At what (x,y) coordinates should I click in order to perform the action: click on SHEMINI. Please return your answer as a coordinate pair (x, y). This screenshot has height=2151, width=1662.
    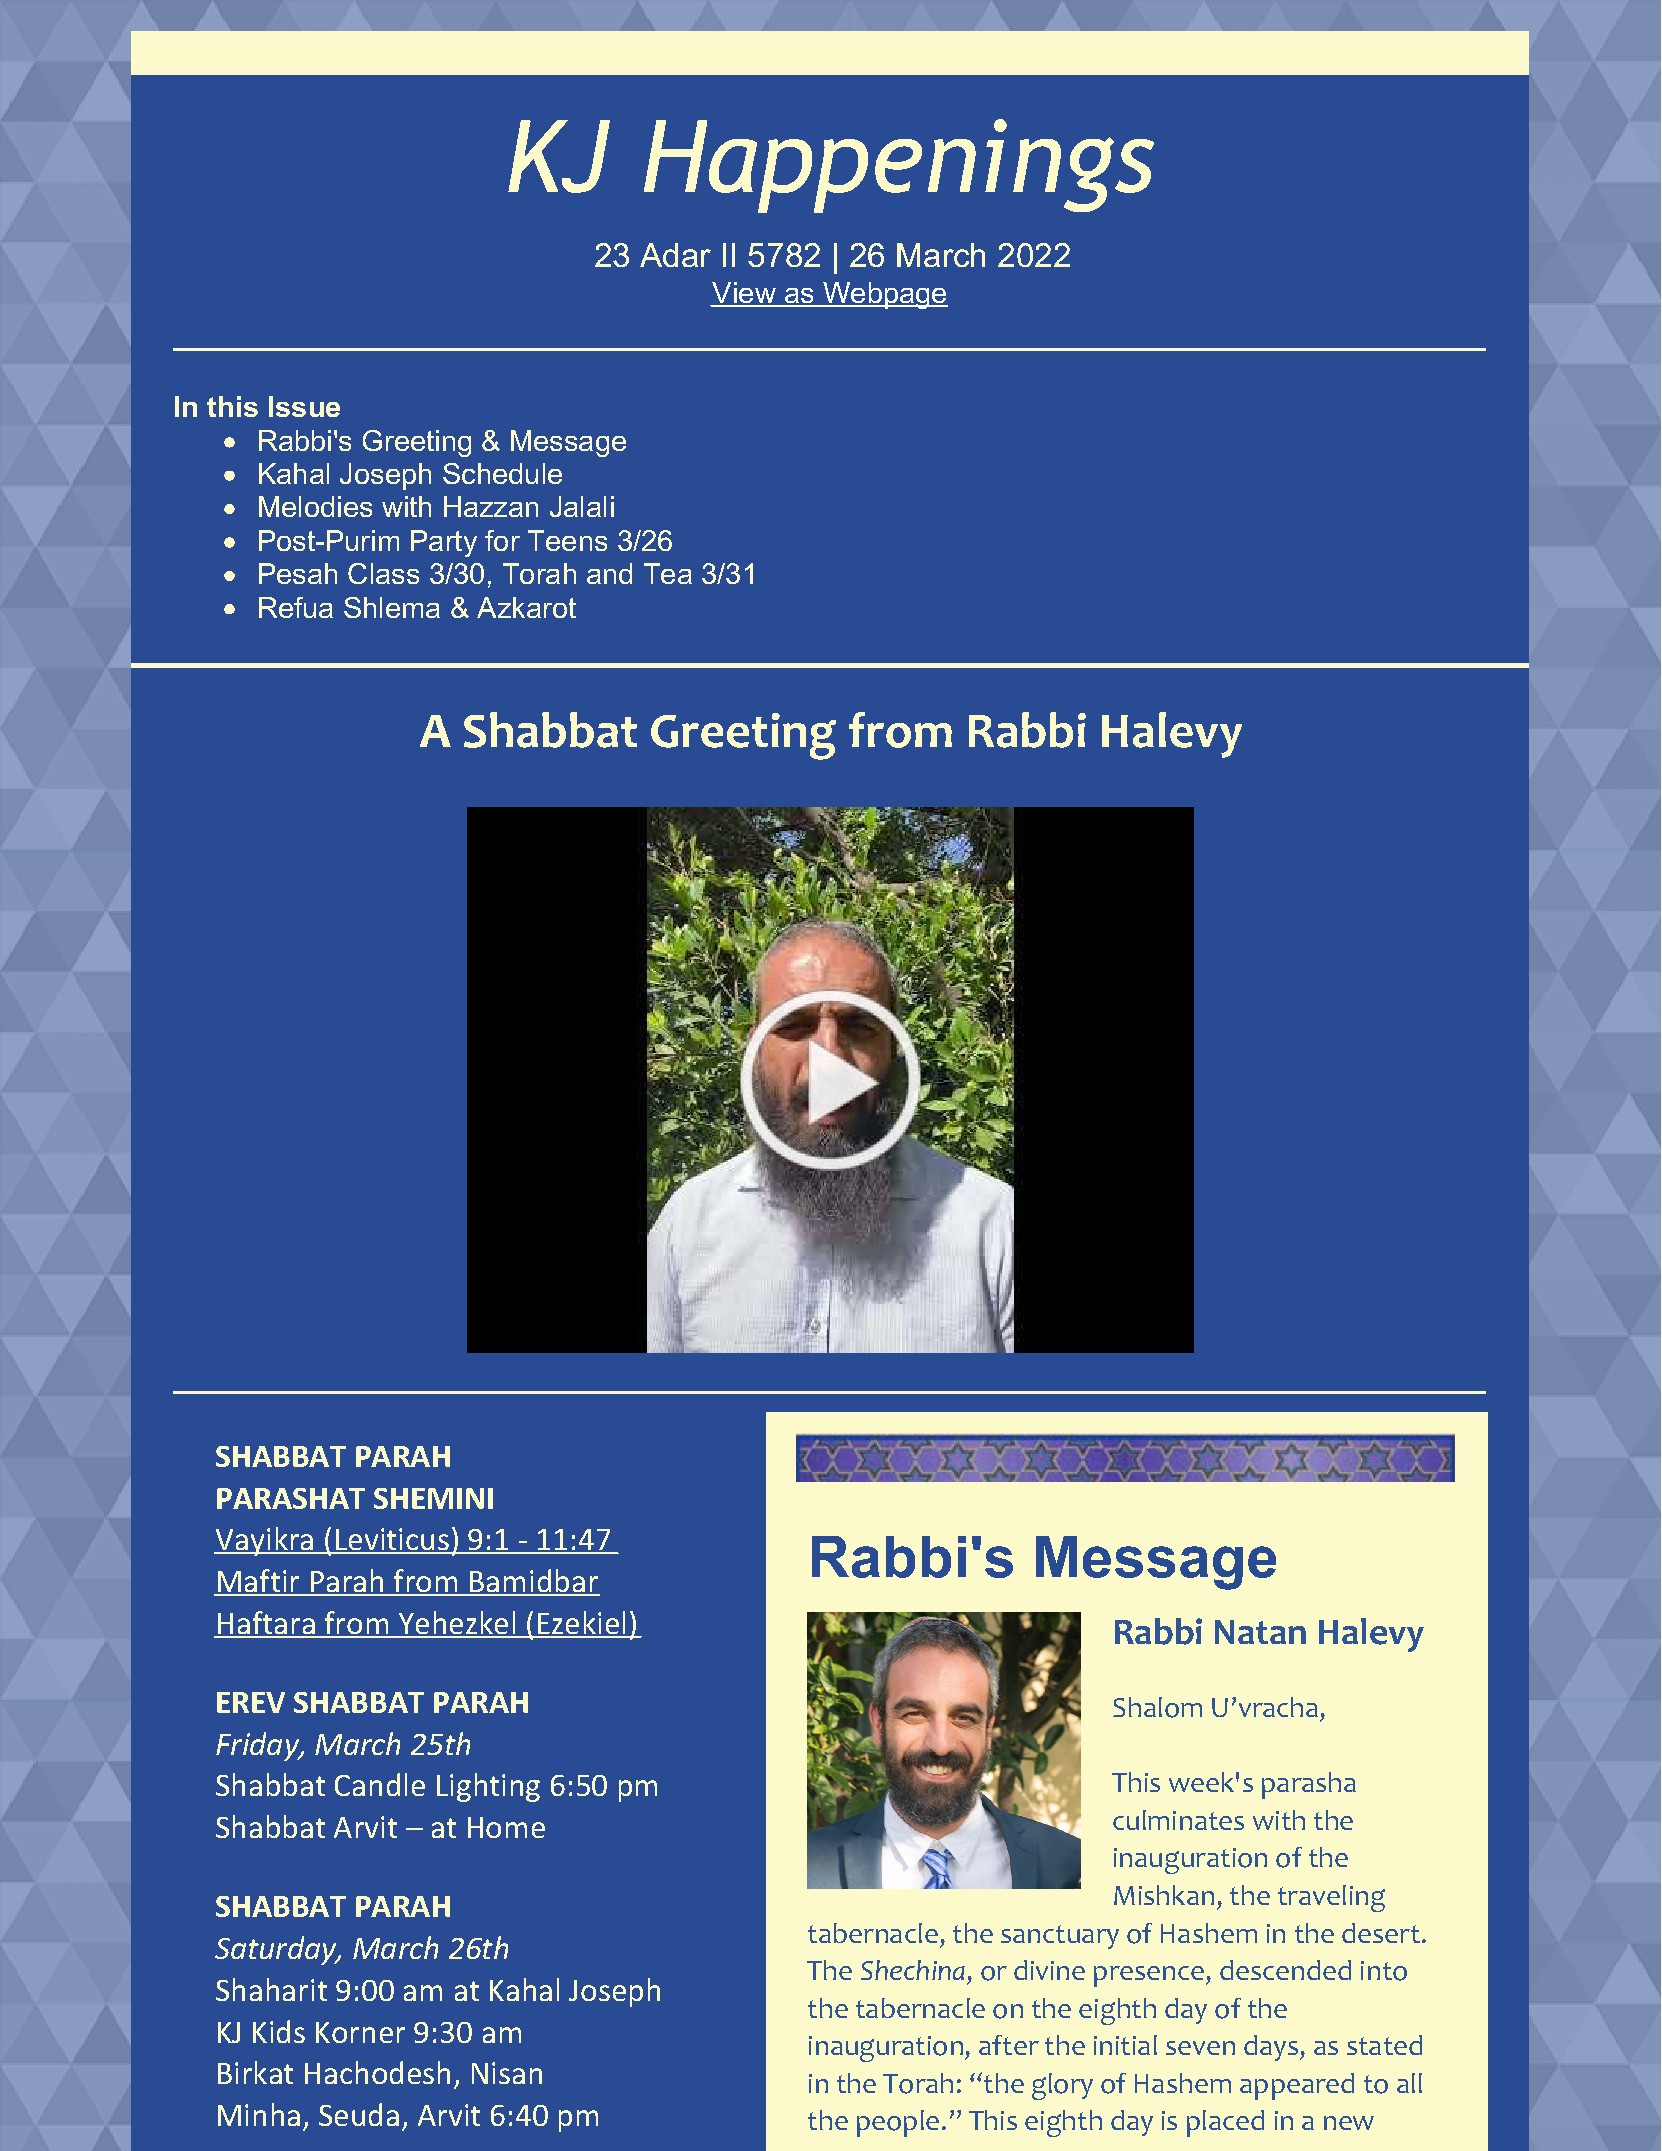
    Looking at the image, I should click on (433, 1498).
